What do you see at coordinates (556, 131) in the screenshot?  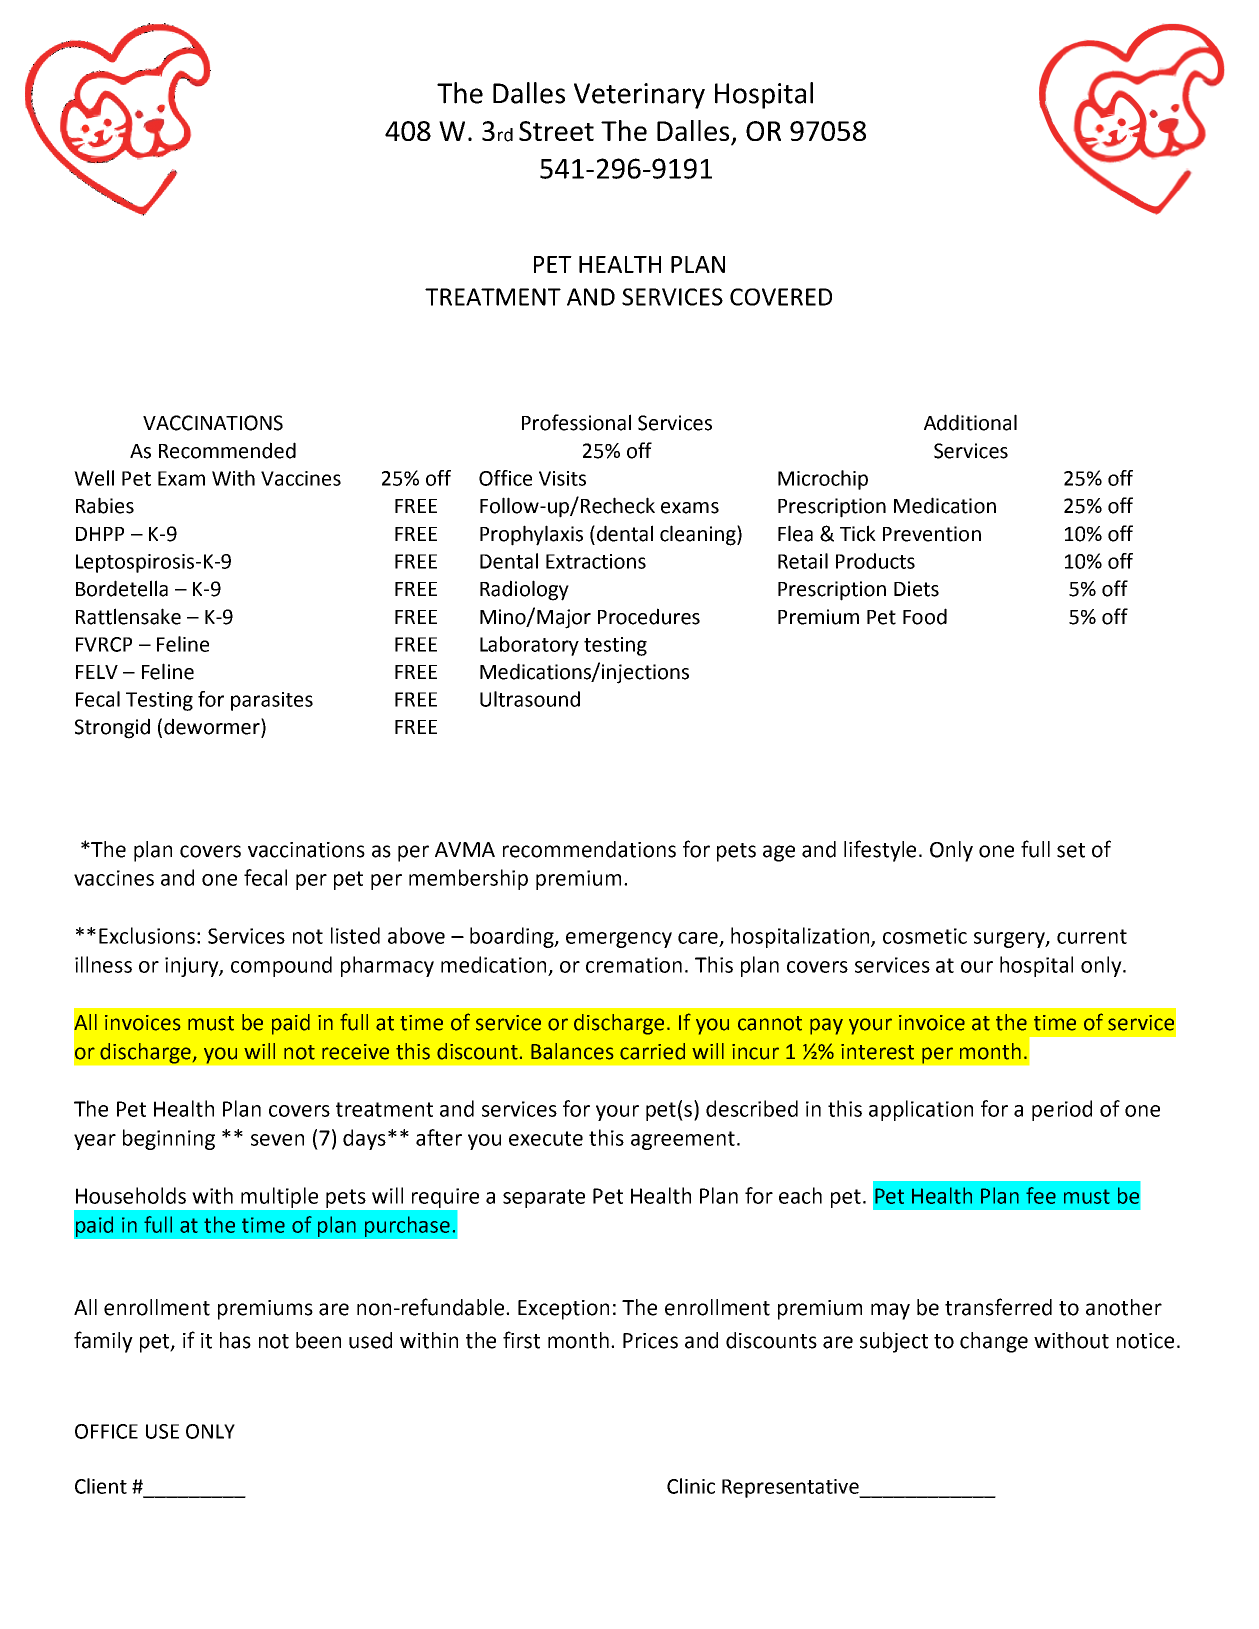 I see `Street` at bounding box center [556, 131].
